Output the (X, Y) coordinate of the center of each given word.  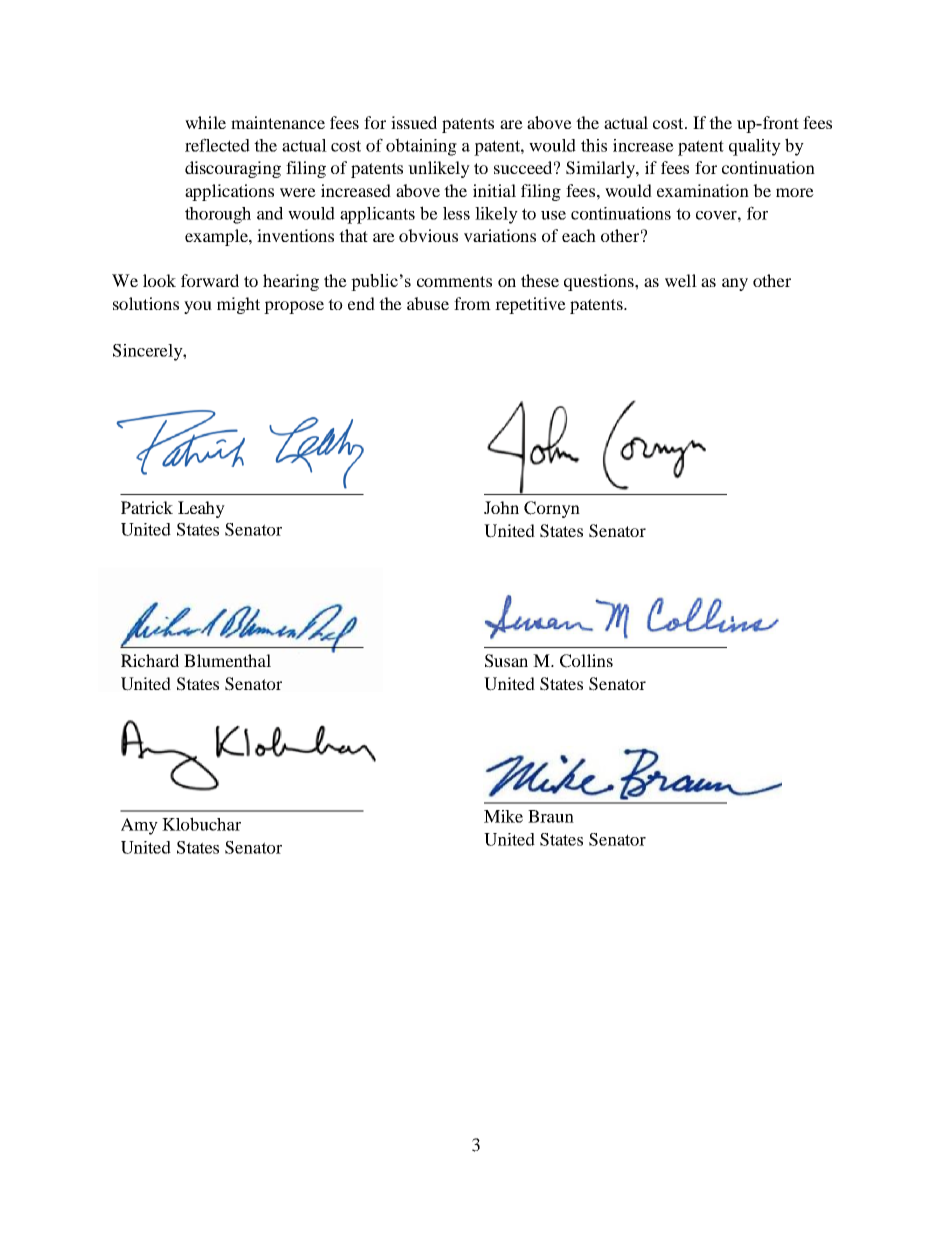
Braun (551, 816)
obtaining (421, 147)
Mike (503, 816)
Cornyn (552, 509)
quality (755, 147)
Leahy (201, 509)
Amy (139, 826)
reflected (217, 145)
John (501, 507)
